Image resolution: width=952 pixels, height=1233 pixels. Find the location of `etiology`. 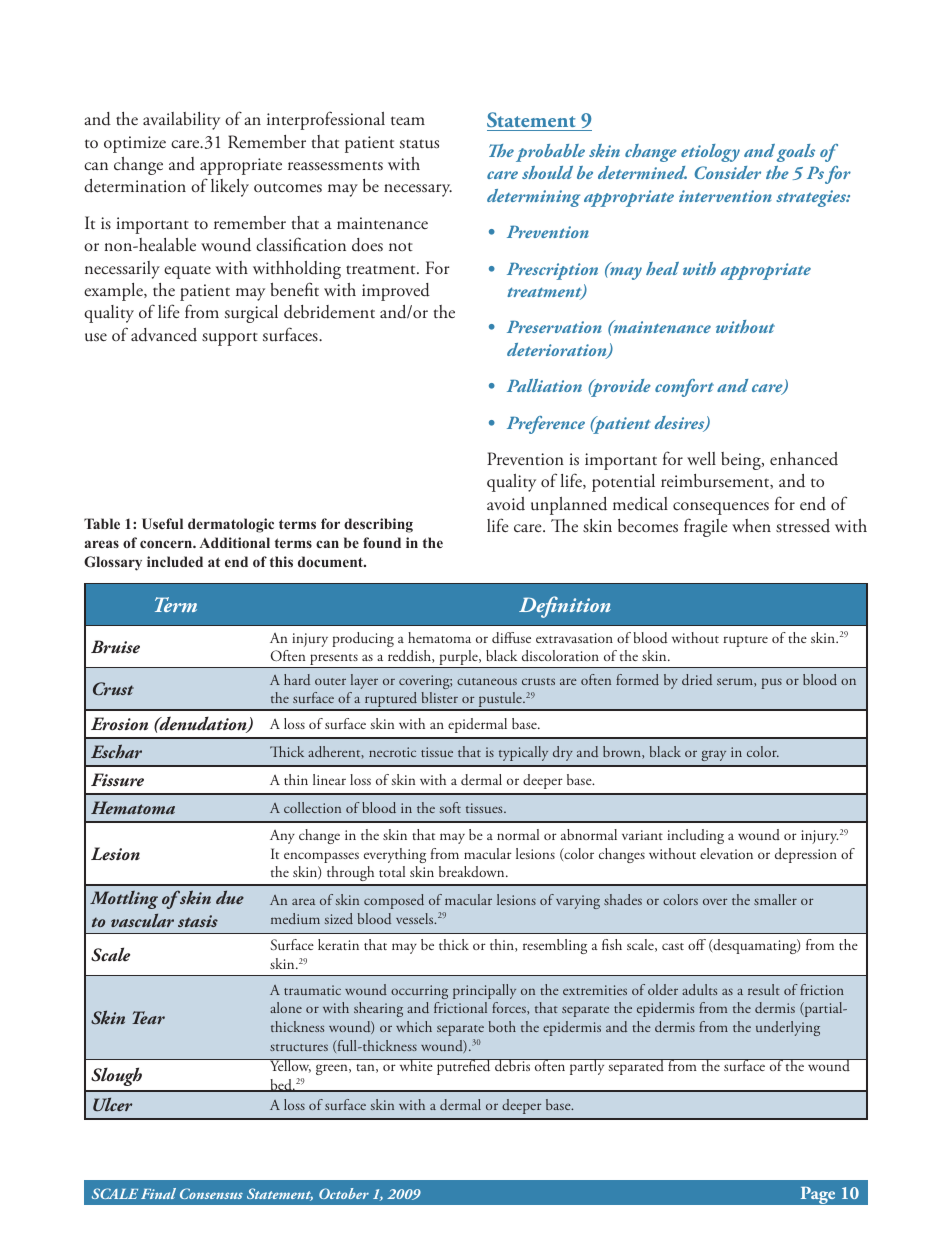

etiology is located at coordinates (710, 153).
